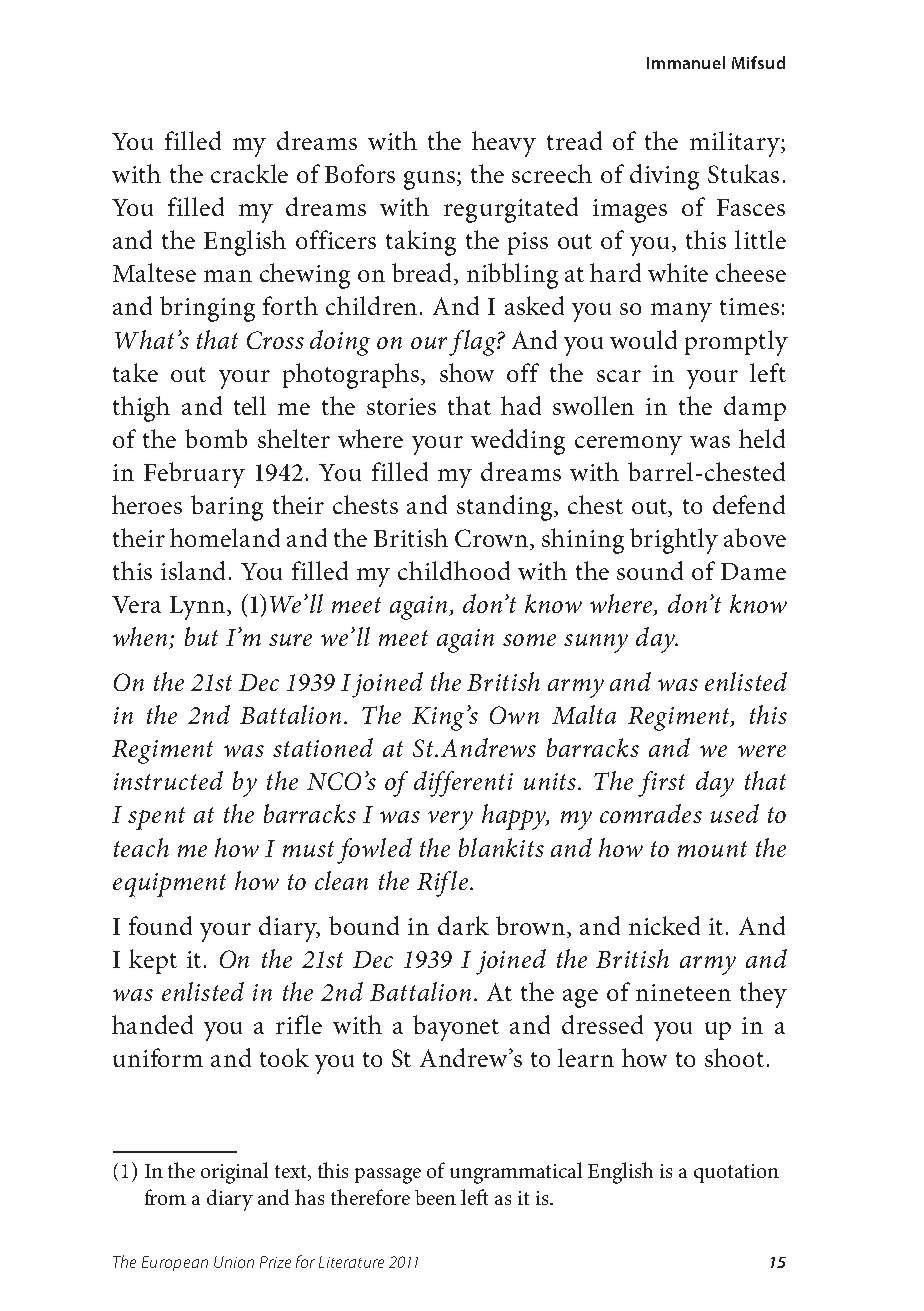 This page has width=924, height=1311. Describe the element at coordinates (736, 1173) in the page. I see `quotation` at that location.
